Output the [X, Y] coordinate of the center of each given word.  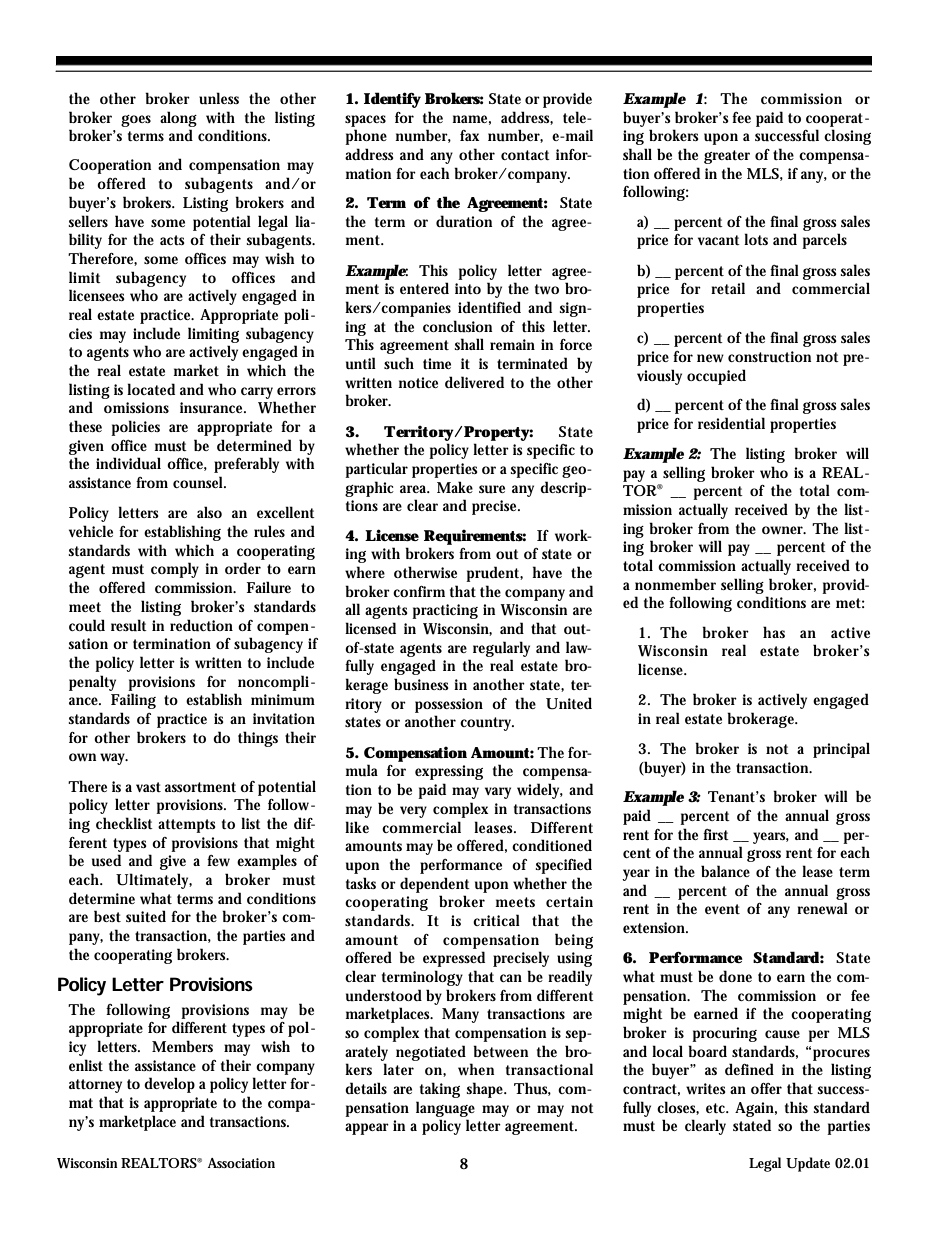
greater [727, 157]
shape [487, 1090]
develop [169, 1085]
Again [756, 1109]
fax [469, 135]
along [178, 119]
